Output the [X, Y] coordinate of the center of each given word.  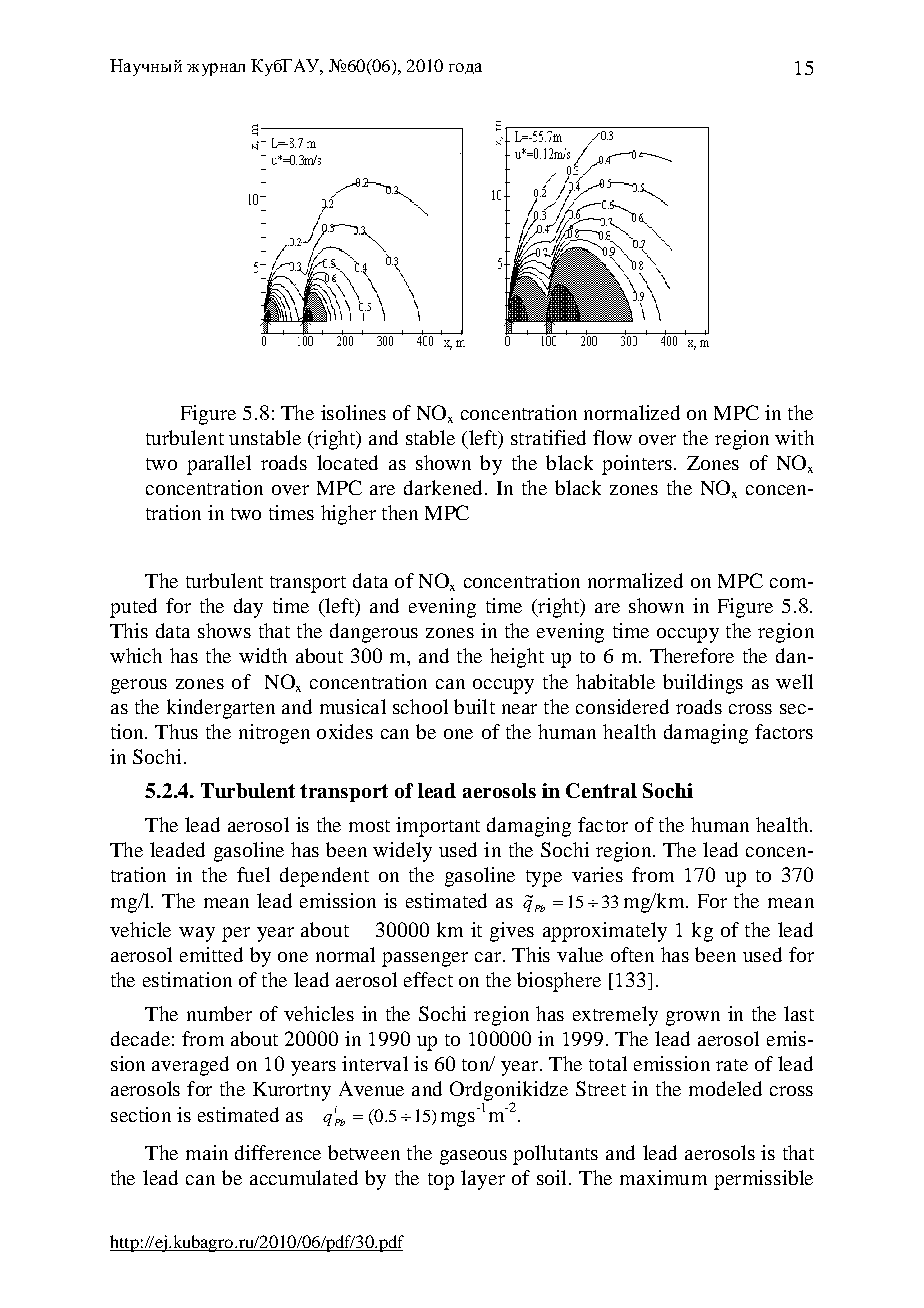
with [794, 437]
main [207, 1152]
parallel [219, 465]
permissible [763, 1180]
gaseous [473, 1157]
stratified [548, 437]
